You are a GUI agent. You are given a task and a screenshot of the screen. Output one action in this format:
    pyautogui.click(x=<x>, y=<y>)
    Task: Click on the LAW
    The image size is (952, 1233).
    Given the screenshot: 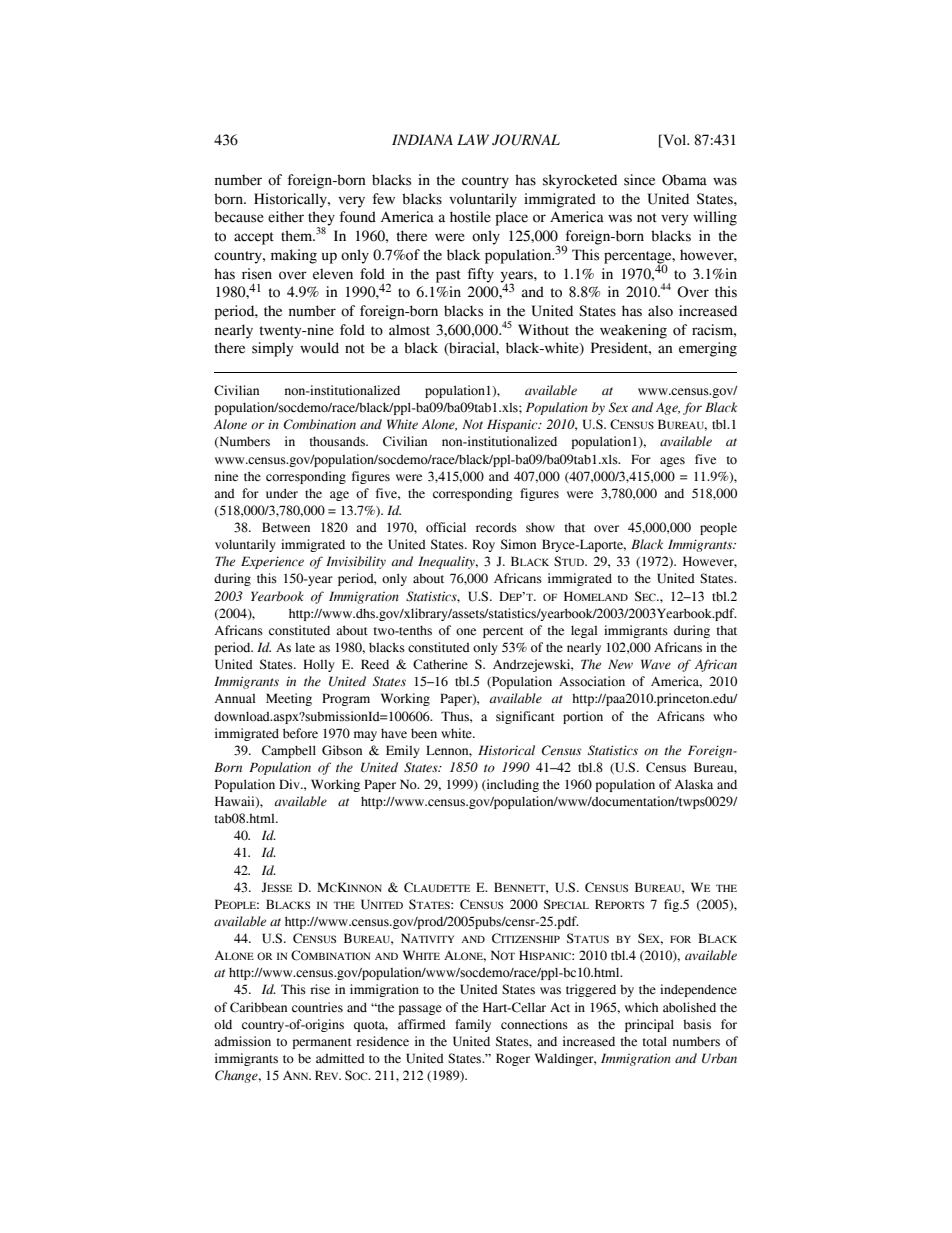 What is the action you would take?
    pyautogui.click(x=473, y=139)
